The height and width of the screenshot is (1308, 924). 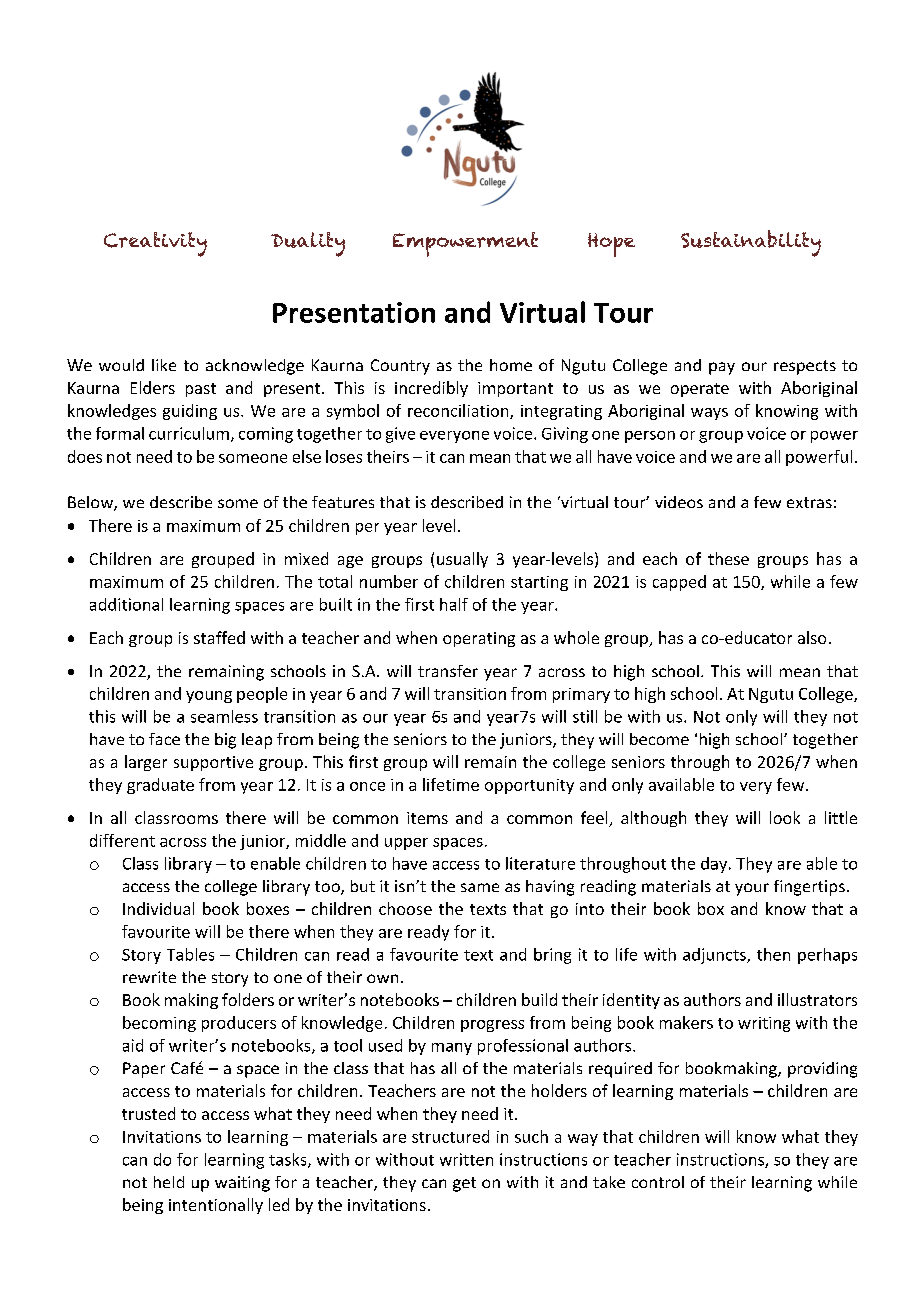 What do you see at coordinates (480, 887) in the screenshot?
I see `same` at bounding box center [480, 887].
